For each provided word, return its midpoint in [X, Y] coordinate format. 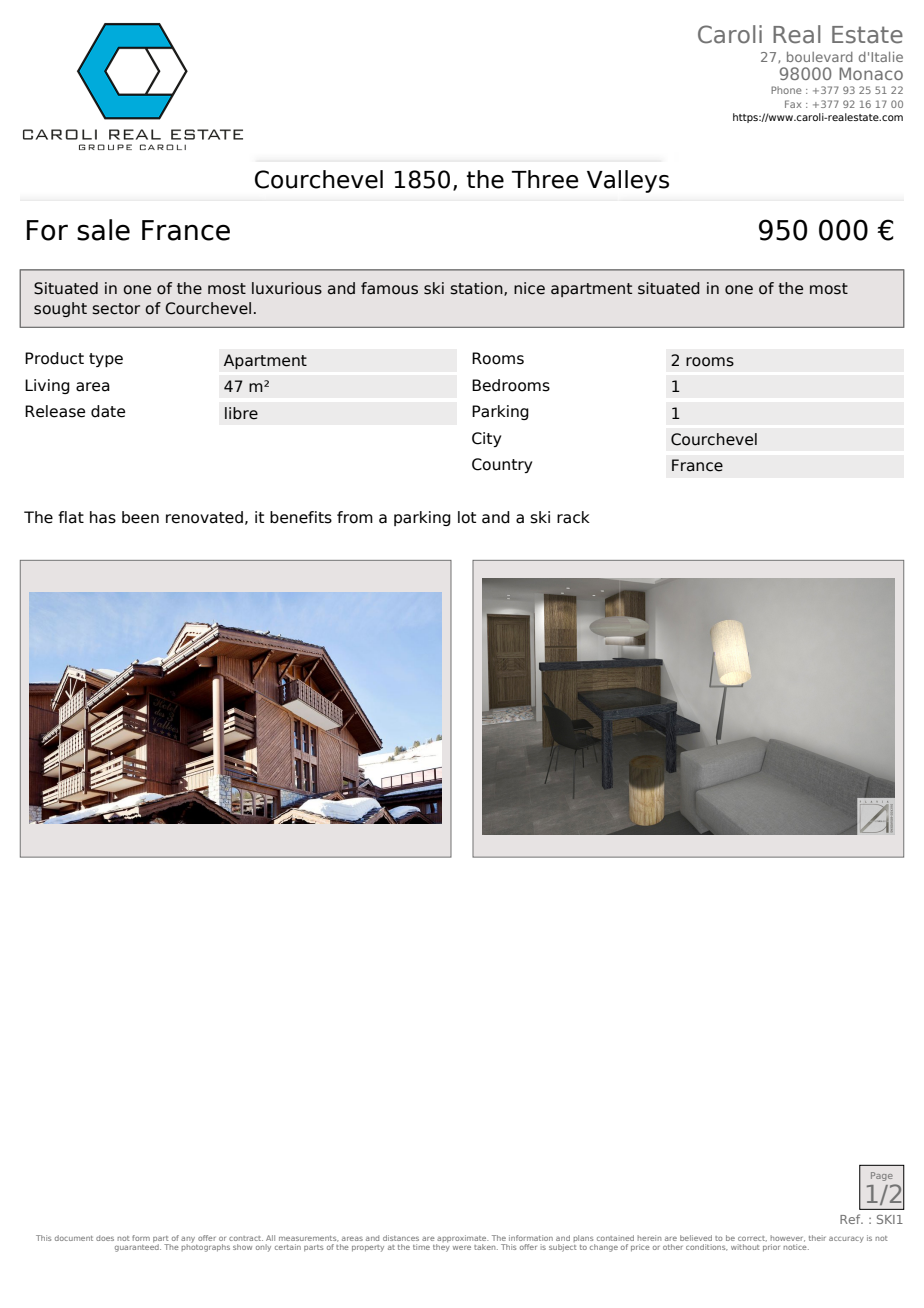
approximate [462, 1240]
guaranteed [138, 1248]
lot [467, 517]
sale [103, 230]
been [140, 517]
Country [502, 465]
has [103, 517]
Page [882, 1176]
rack [573, 517]
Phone [786, 90]
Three [545, 179]
